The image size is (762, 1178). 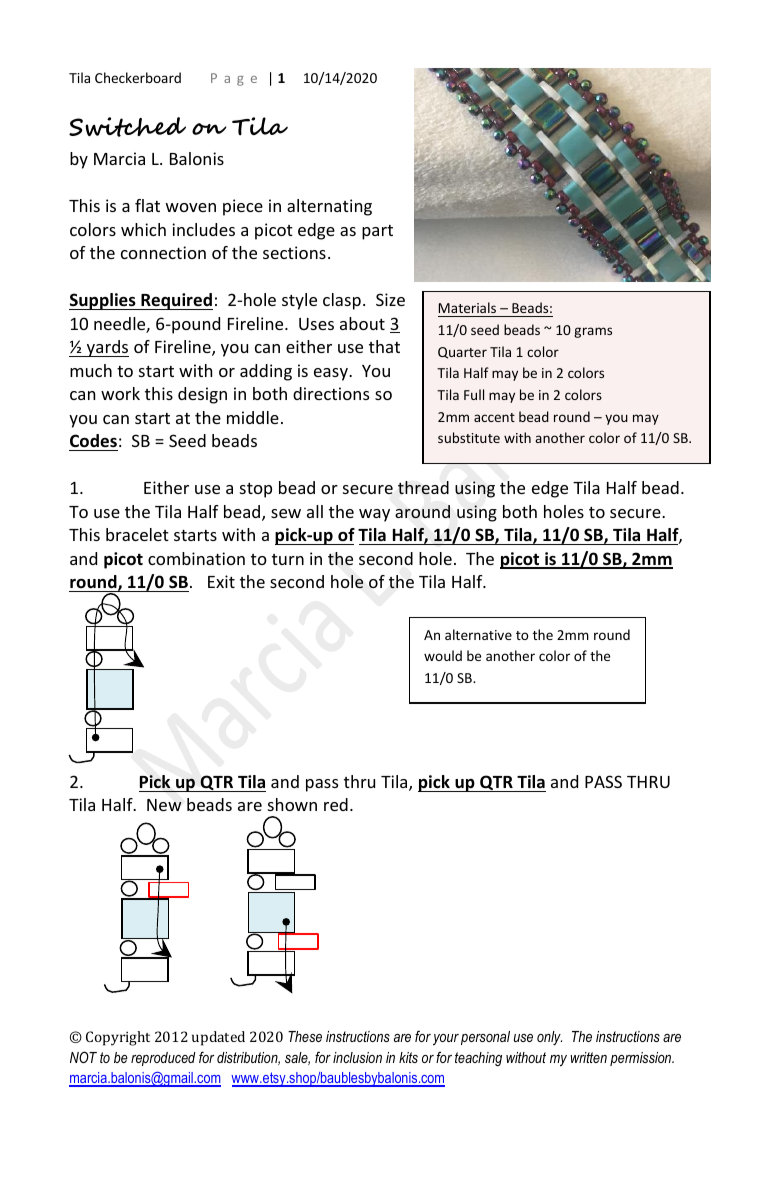 I want to click on accent, so click(x=494, y=417).
